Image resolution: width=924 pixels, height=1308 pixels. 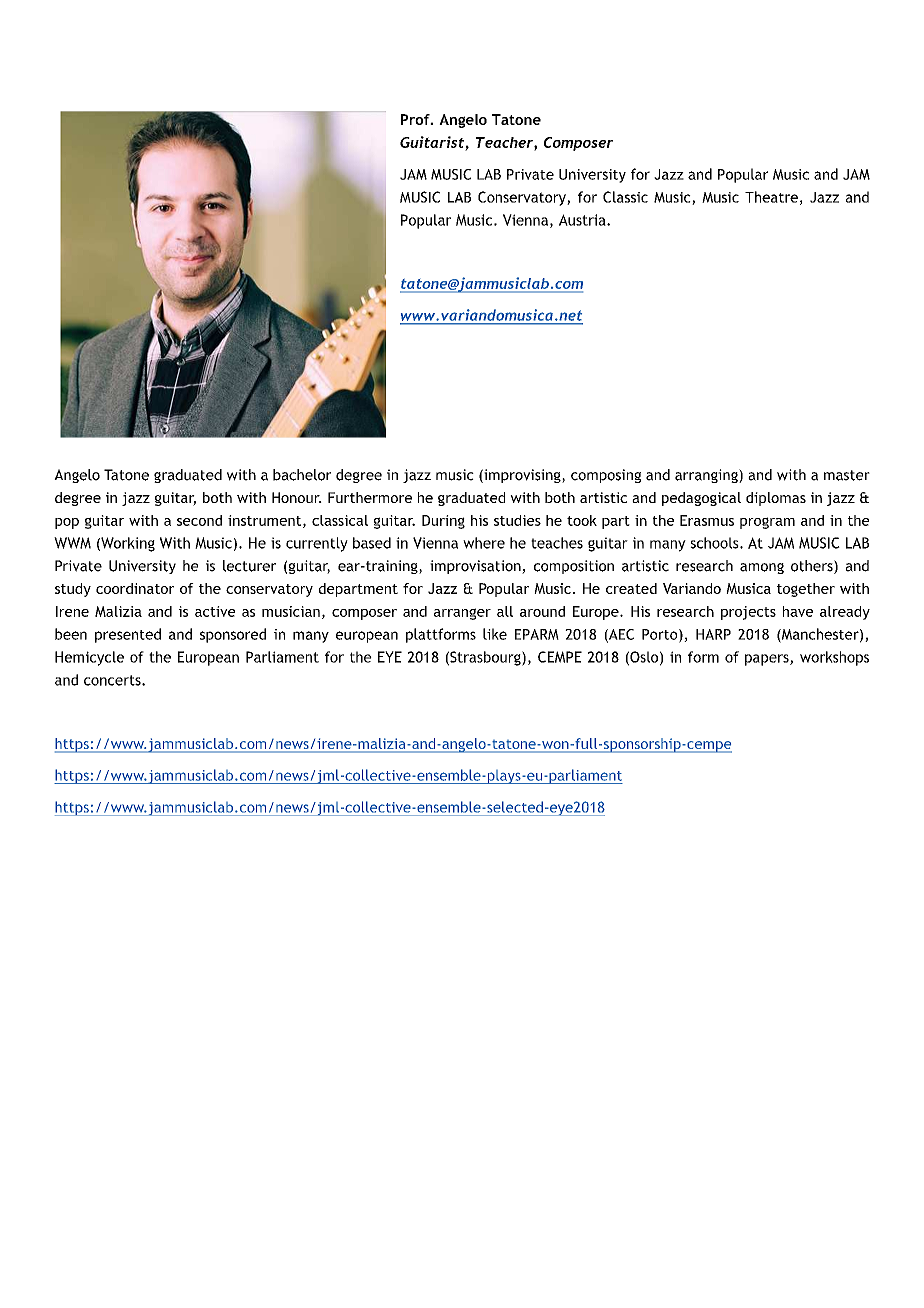 What do you see at coordinates (771, 197) in the document?
I see `Theatre` at bounding box center [771, 197].
